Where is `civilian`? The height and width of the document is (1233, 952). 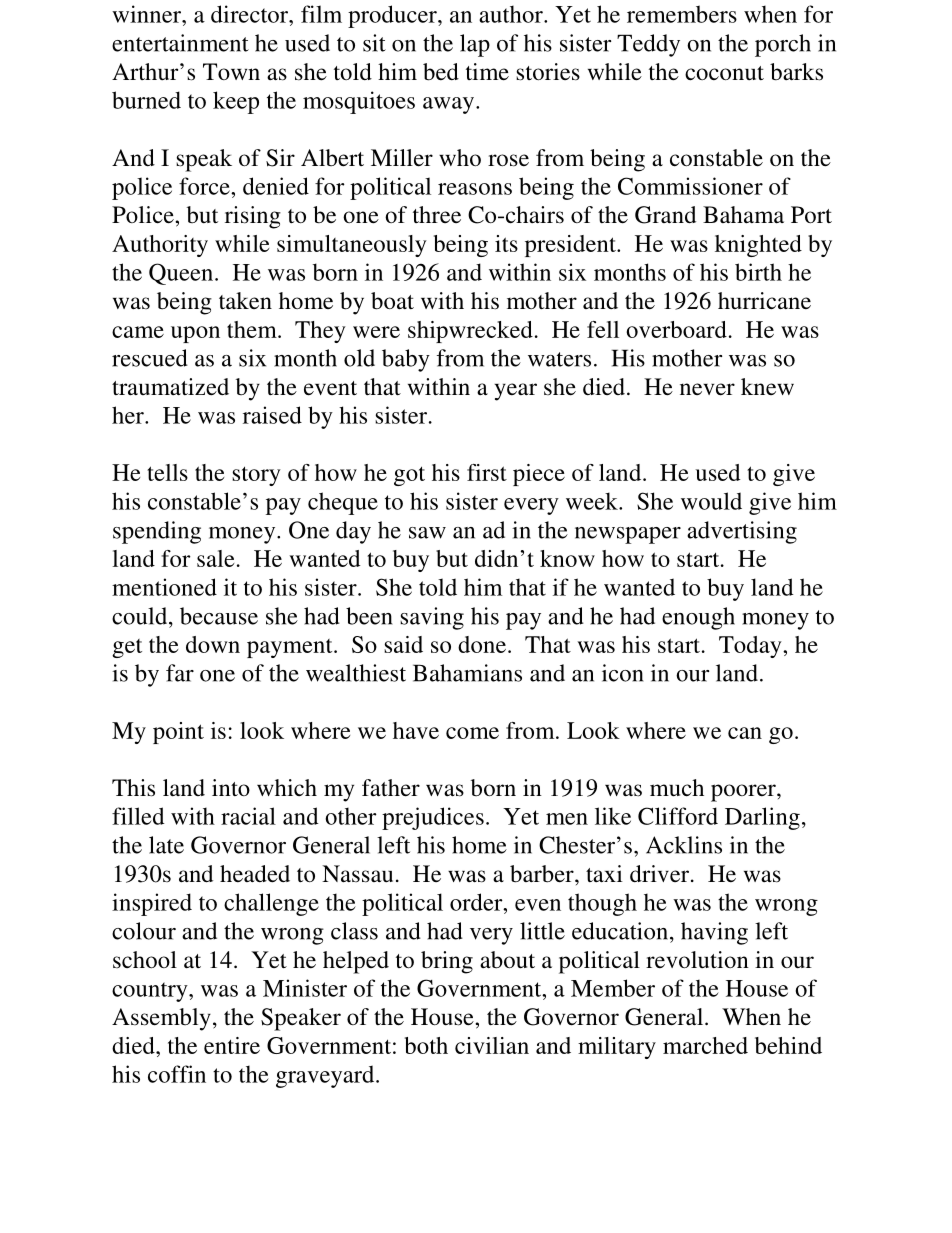 civilian is located at coordinates (492, 1045).
